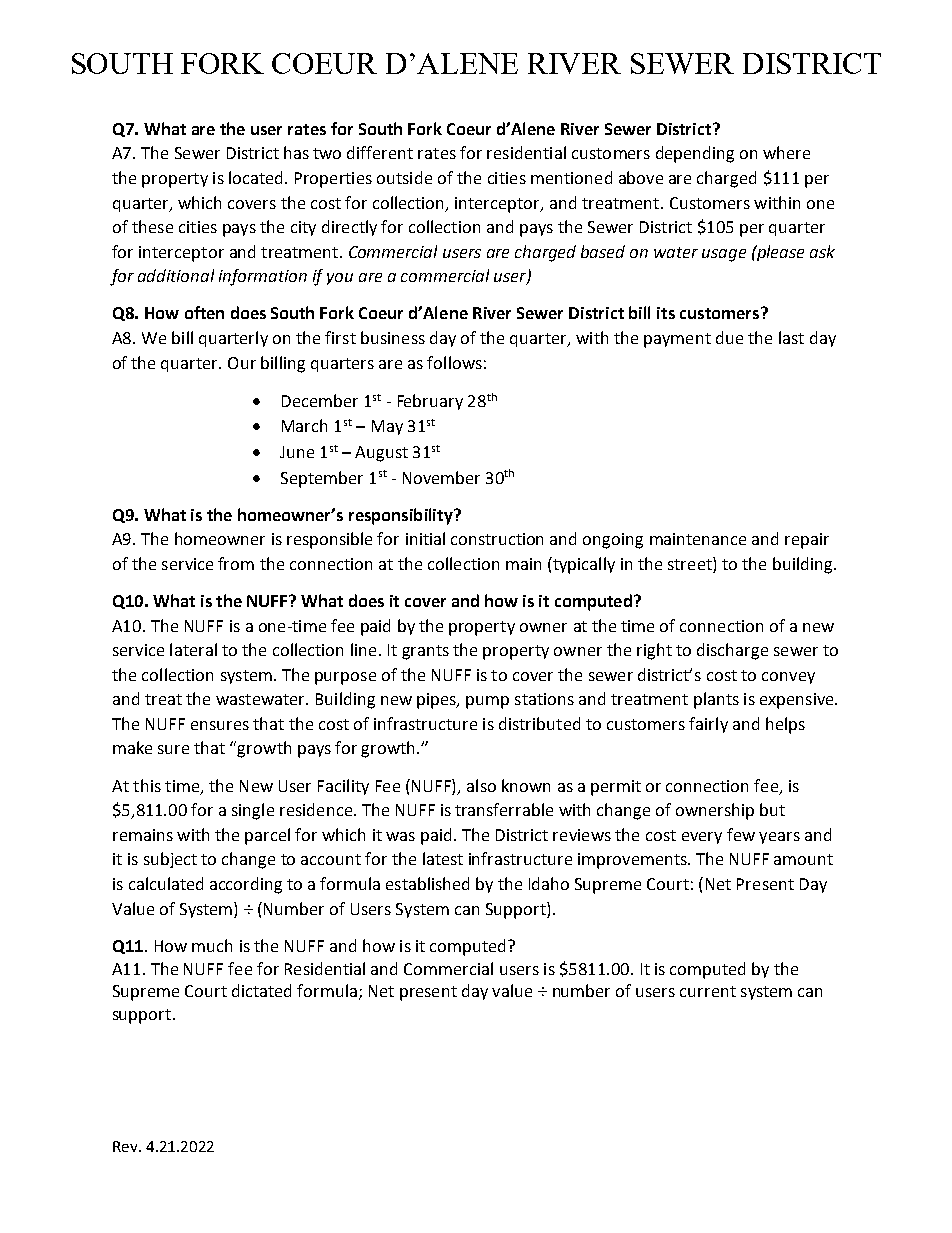 The height and width of the screenshot is (1233, 952). Describe the element at coordinates (236, 563) in the screenshot. I see `from` at that location.
